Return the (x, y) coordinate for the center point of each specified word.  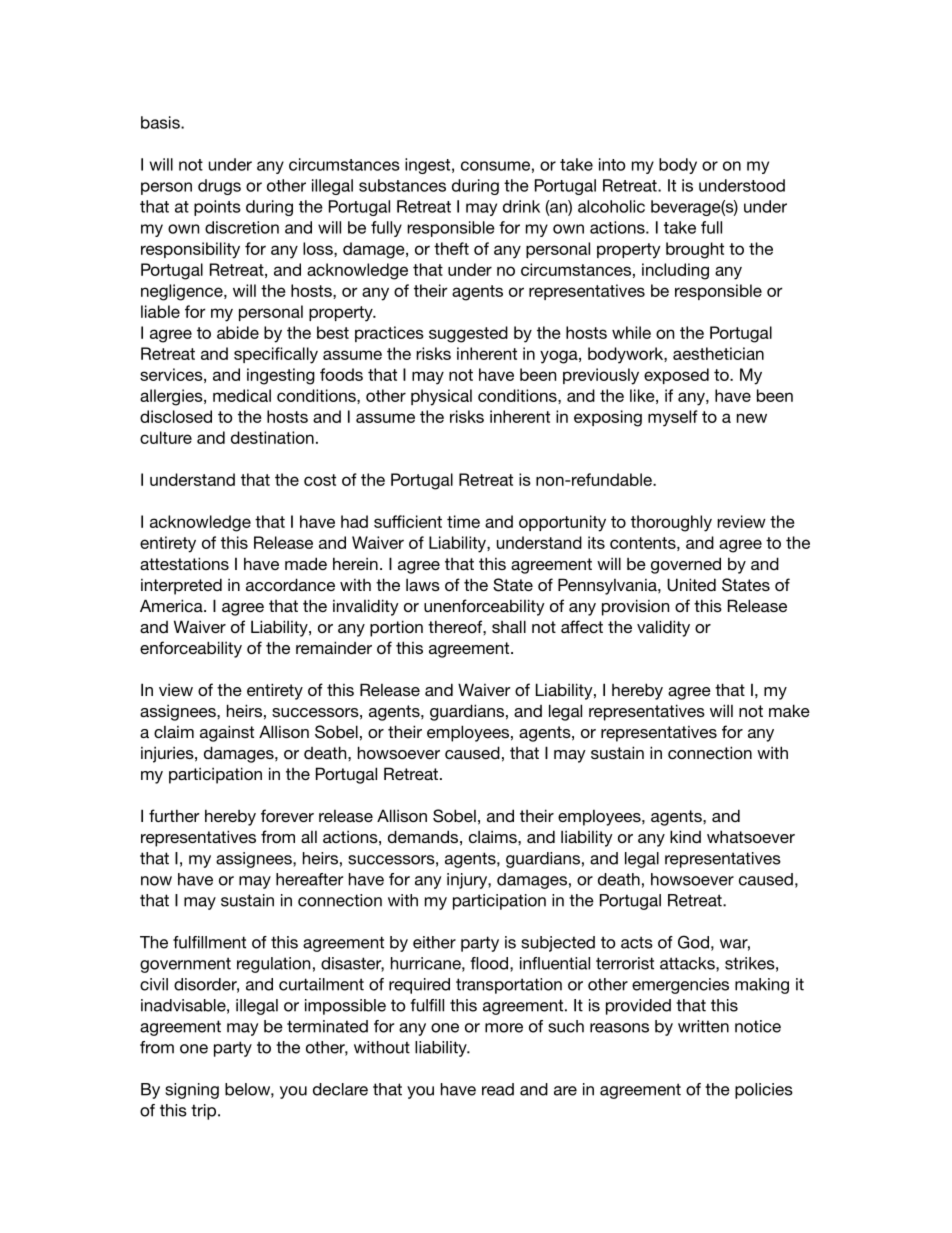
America (172, 605)
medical (242, 395)
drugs (219, 187)
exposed (676, 376)
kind (685, 836)
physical (441, 397)
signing (192, 1091)
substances (402, 185)
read (498, 1089)
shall (509, 626)
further (174, 815)
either (434, 942)
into (612, 164)
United (691, 585)
